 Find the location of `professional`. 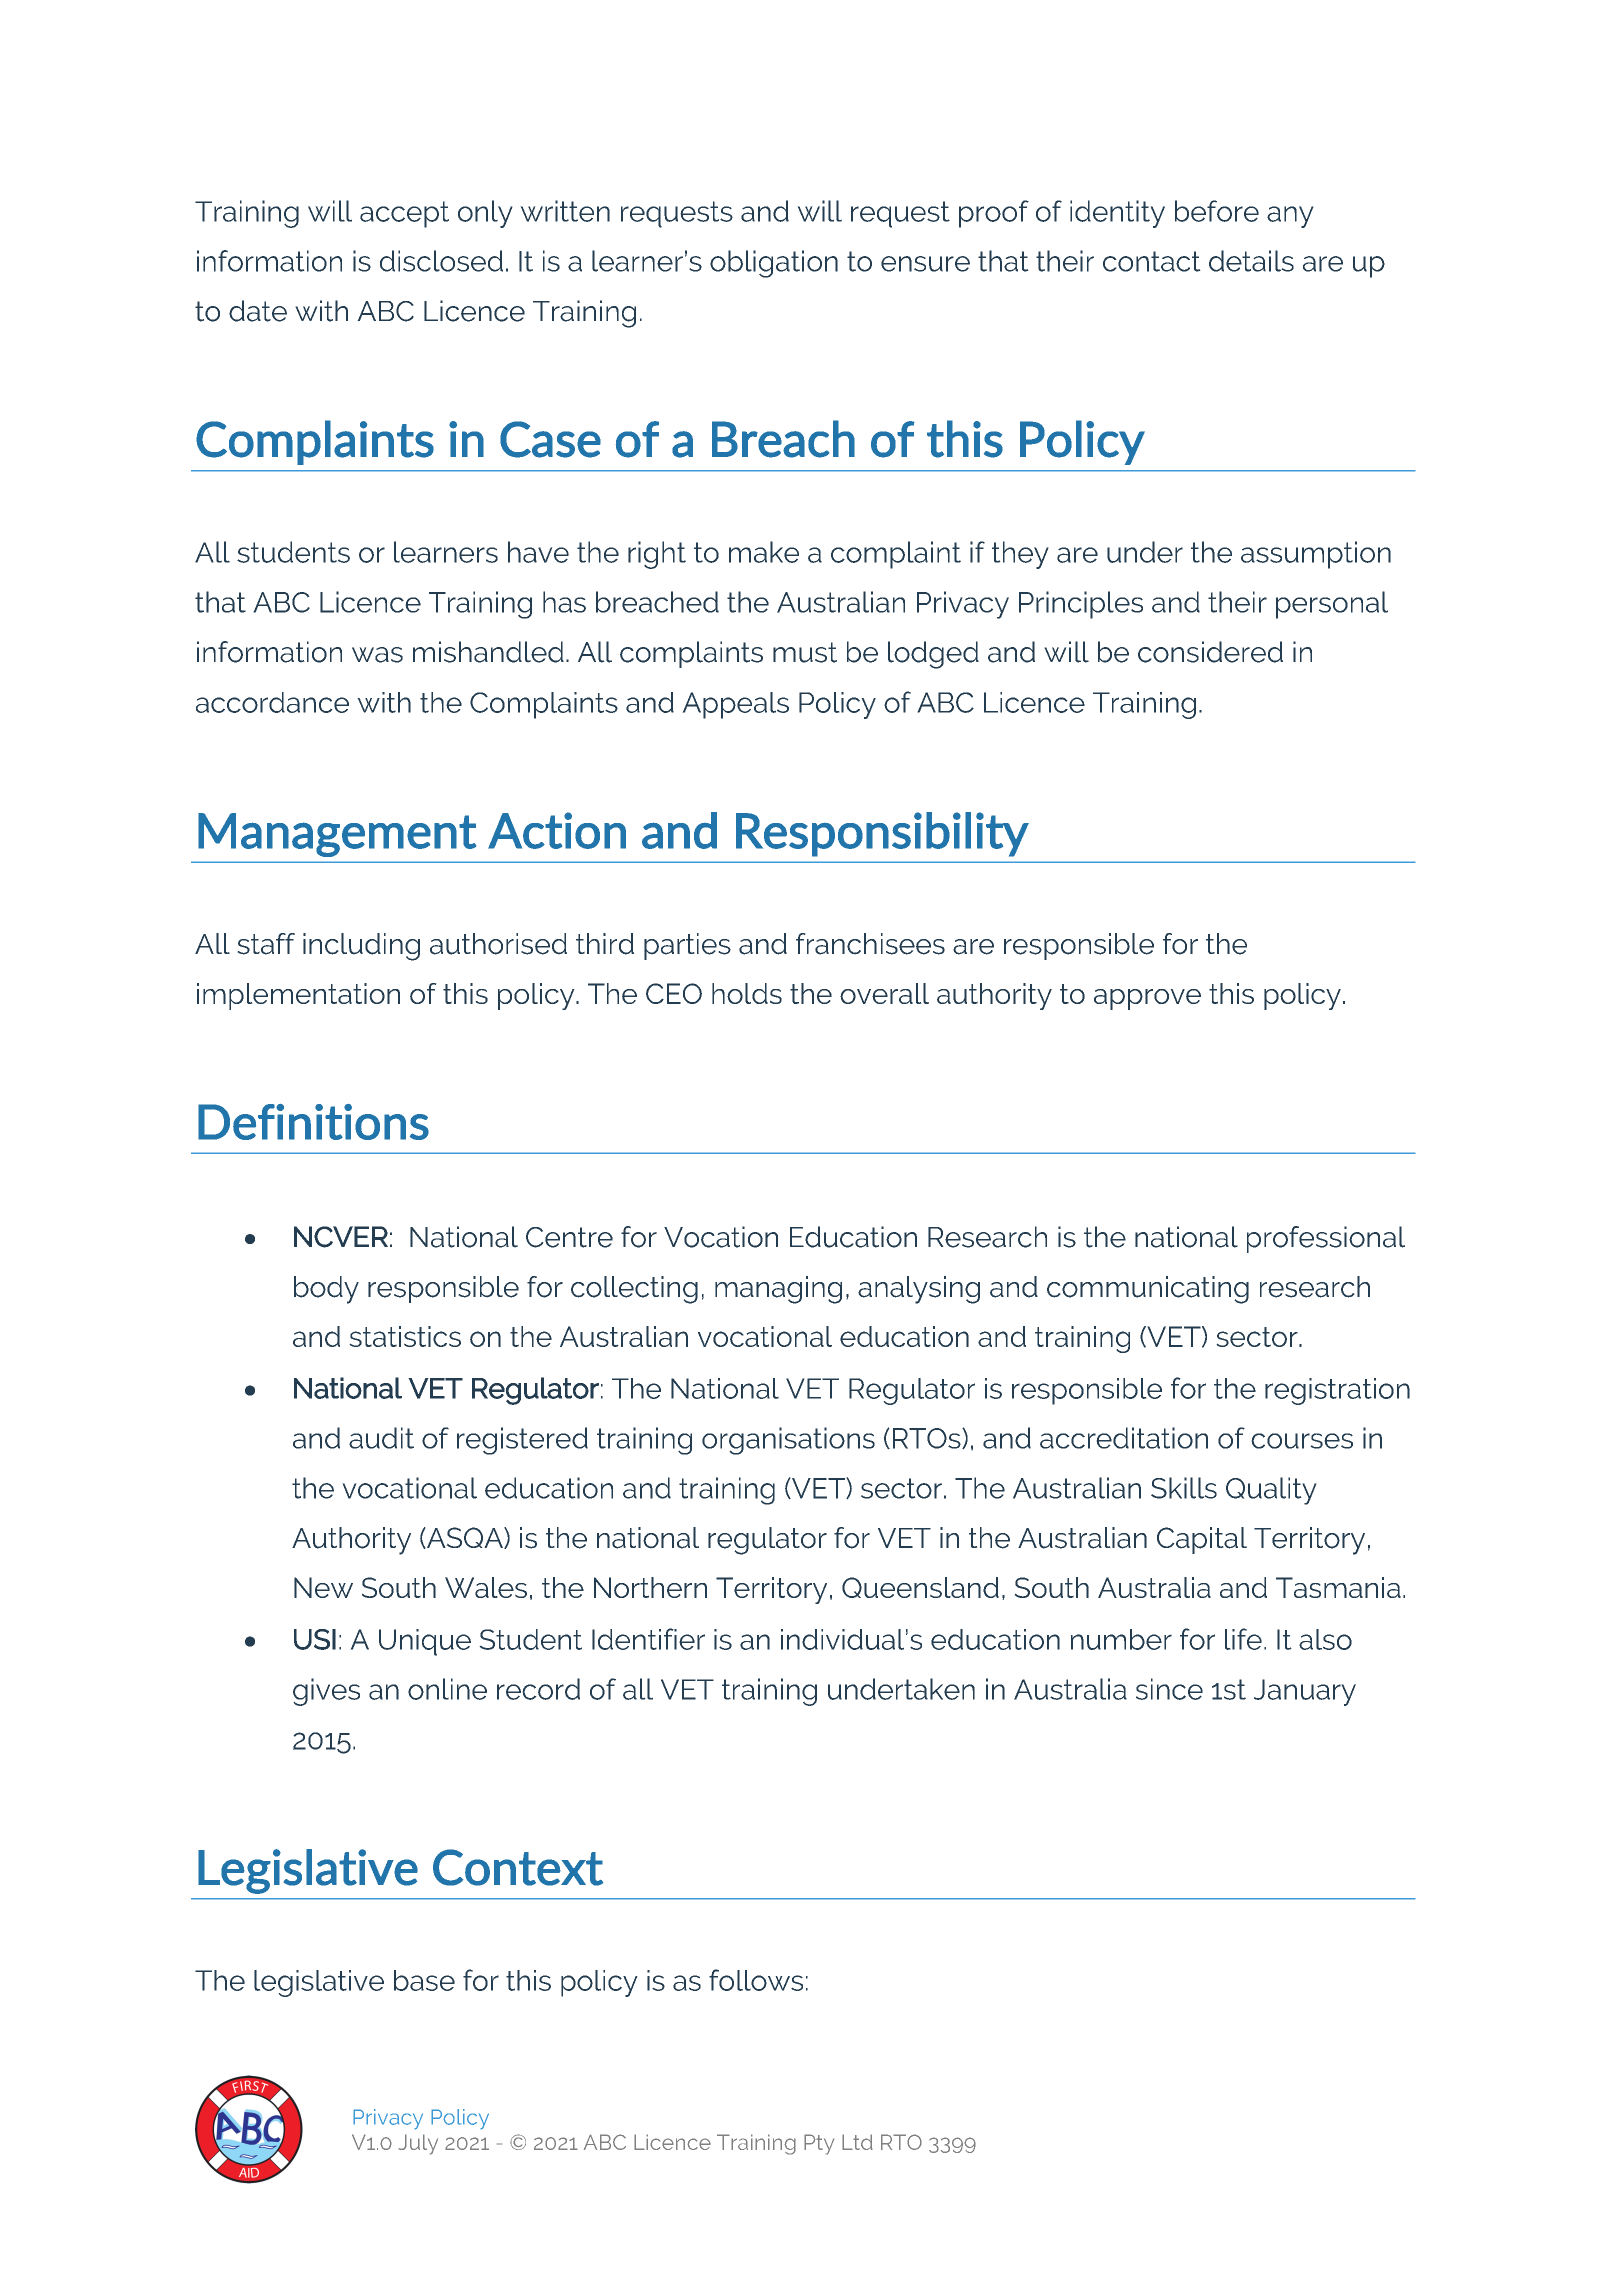

professional is located at coordinates (1326, 1239).
